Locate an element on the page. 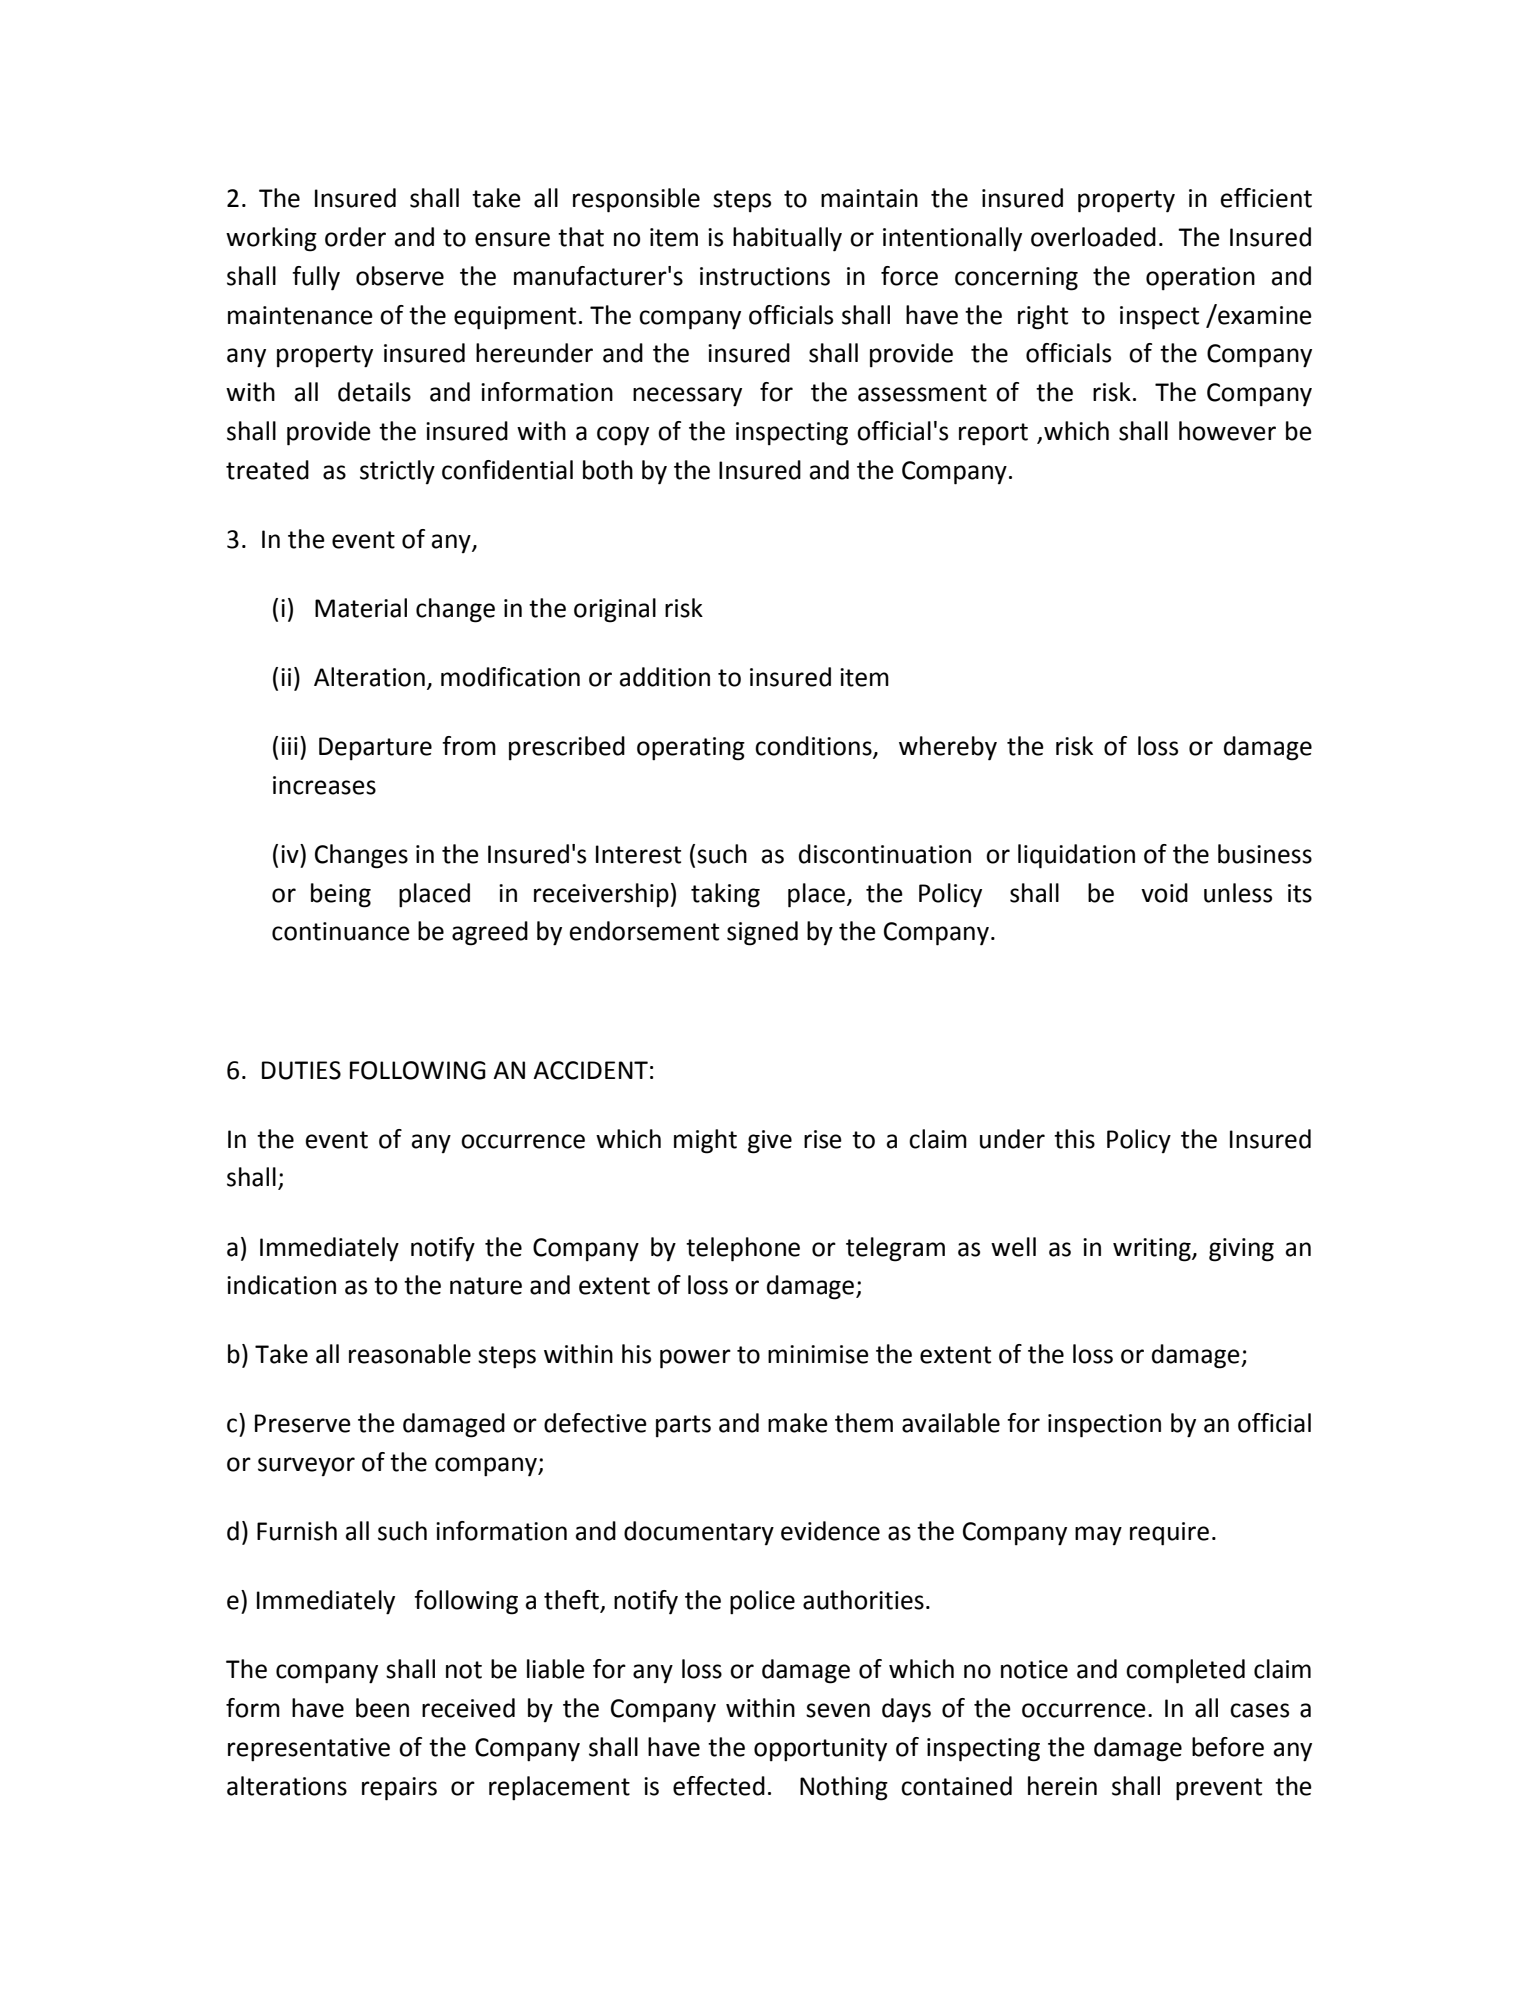 The height and width of the page is (1992, 1539). operation is located at coordinates (1200, 279).
